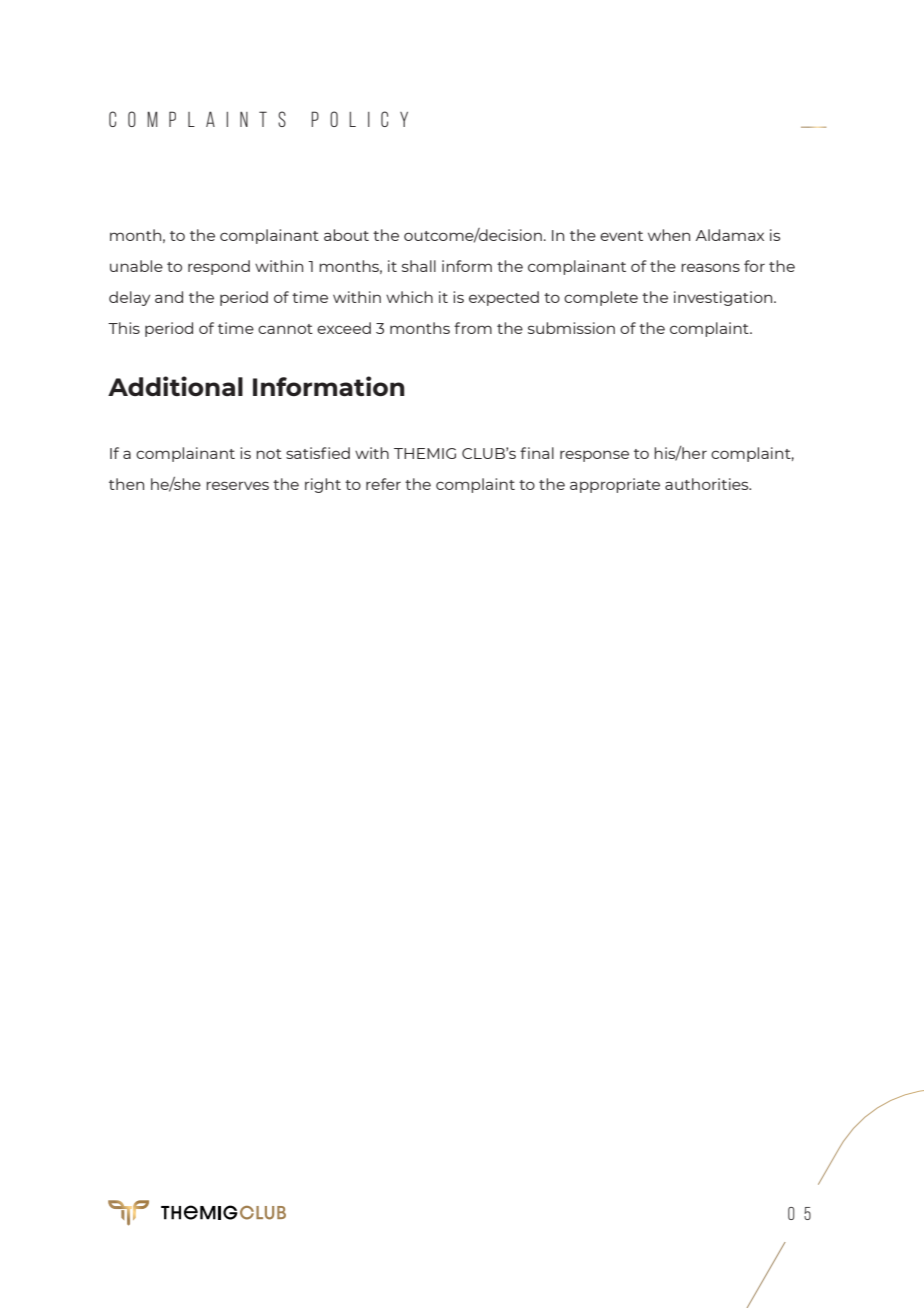 The width and height of the screenshot is (924, 1308). Describe the element at coordinates (219, 267) in the screenshot. I see `respond` at that location.
